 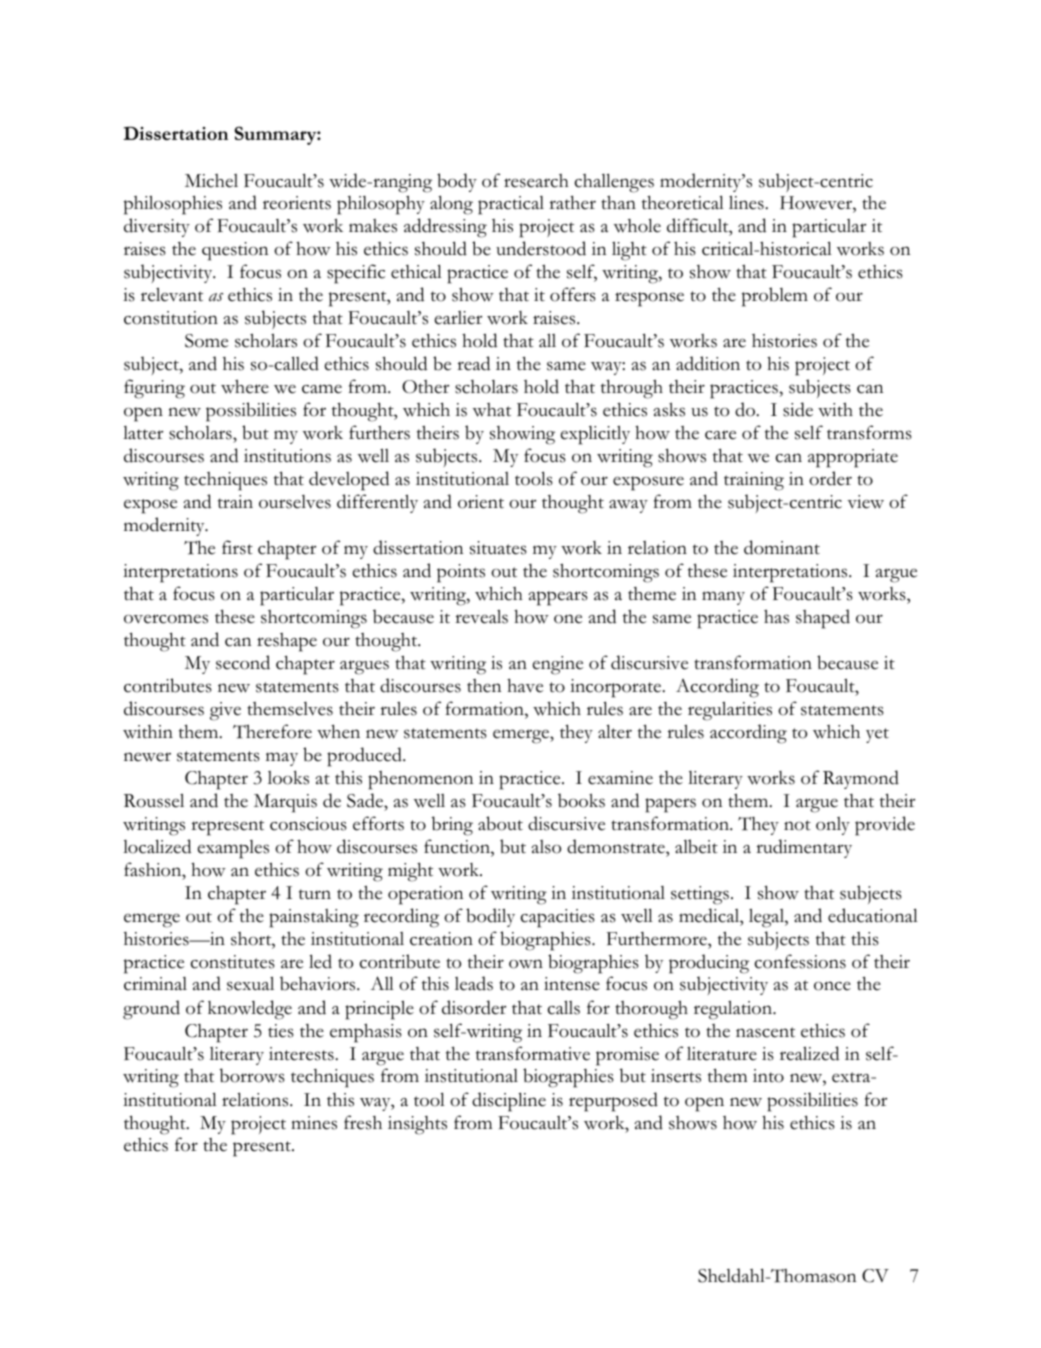 What do you see at coordinates (558, 665) in the document?
I see `engine` at bounding box center [558, 665].
